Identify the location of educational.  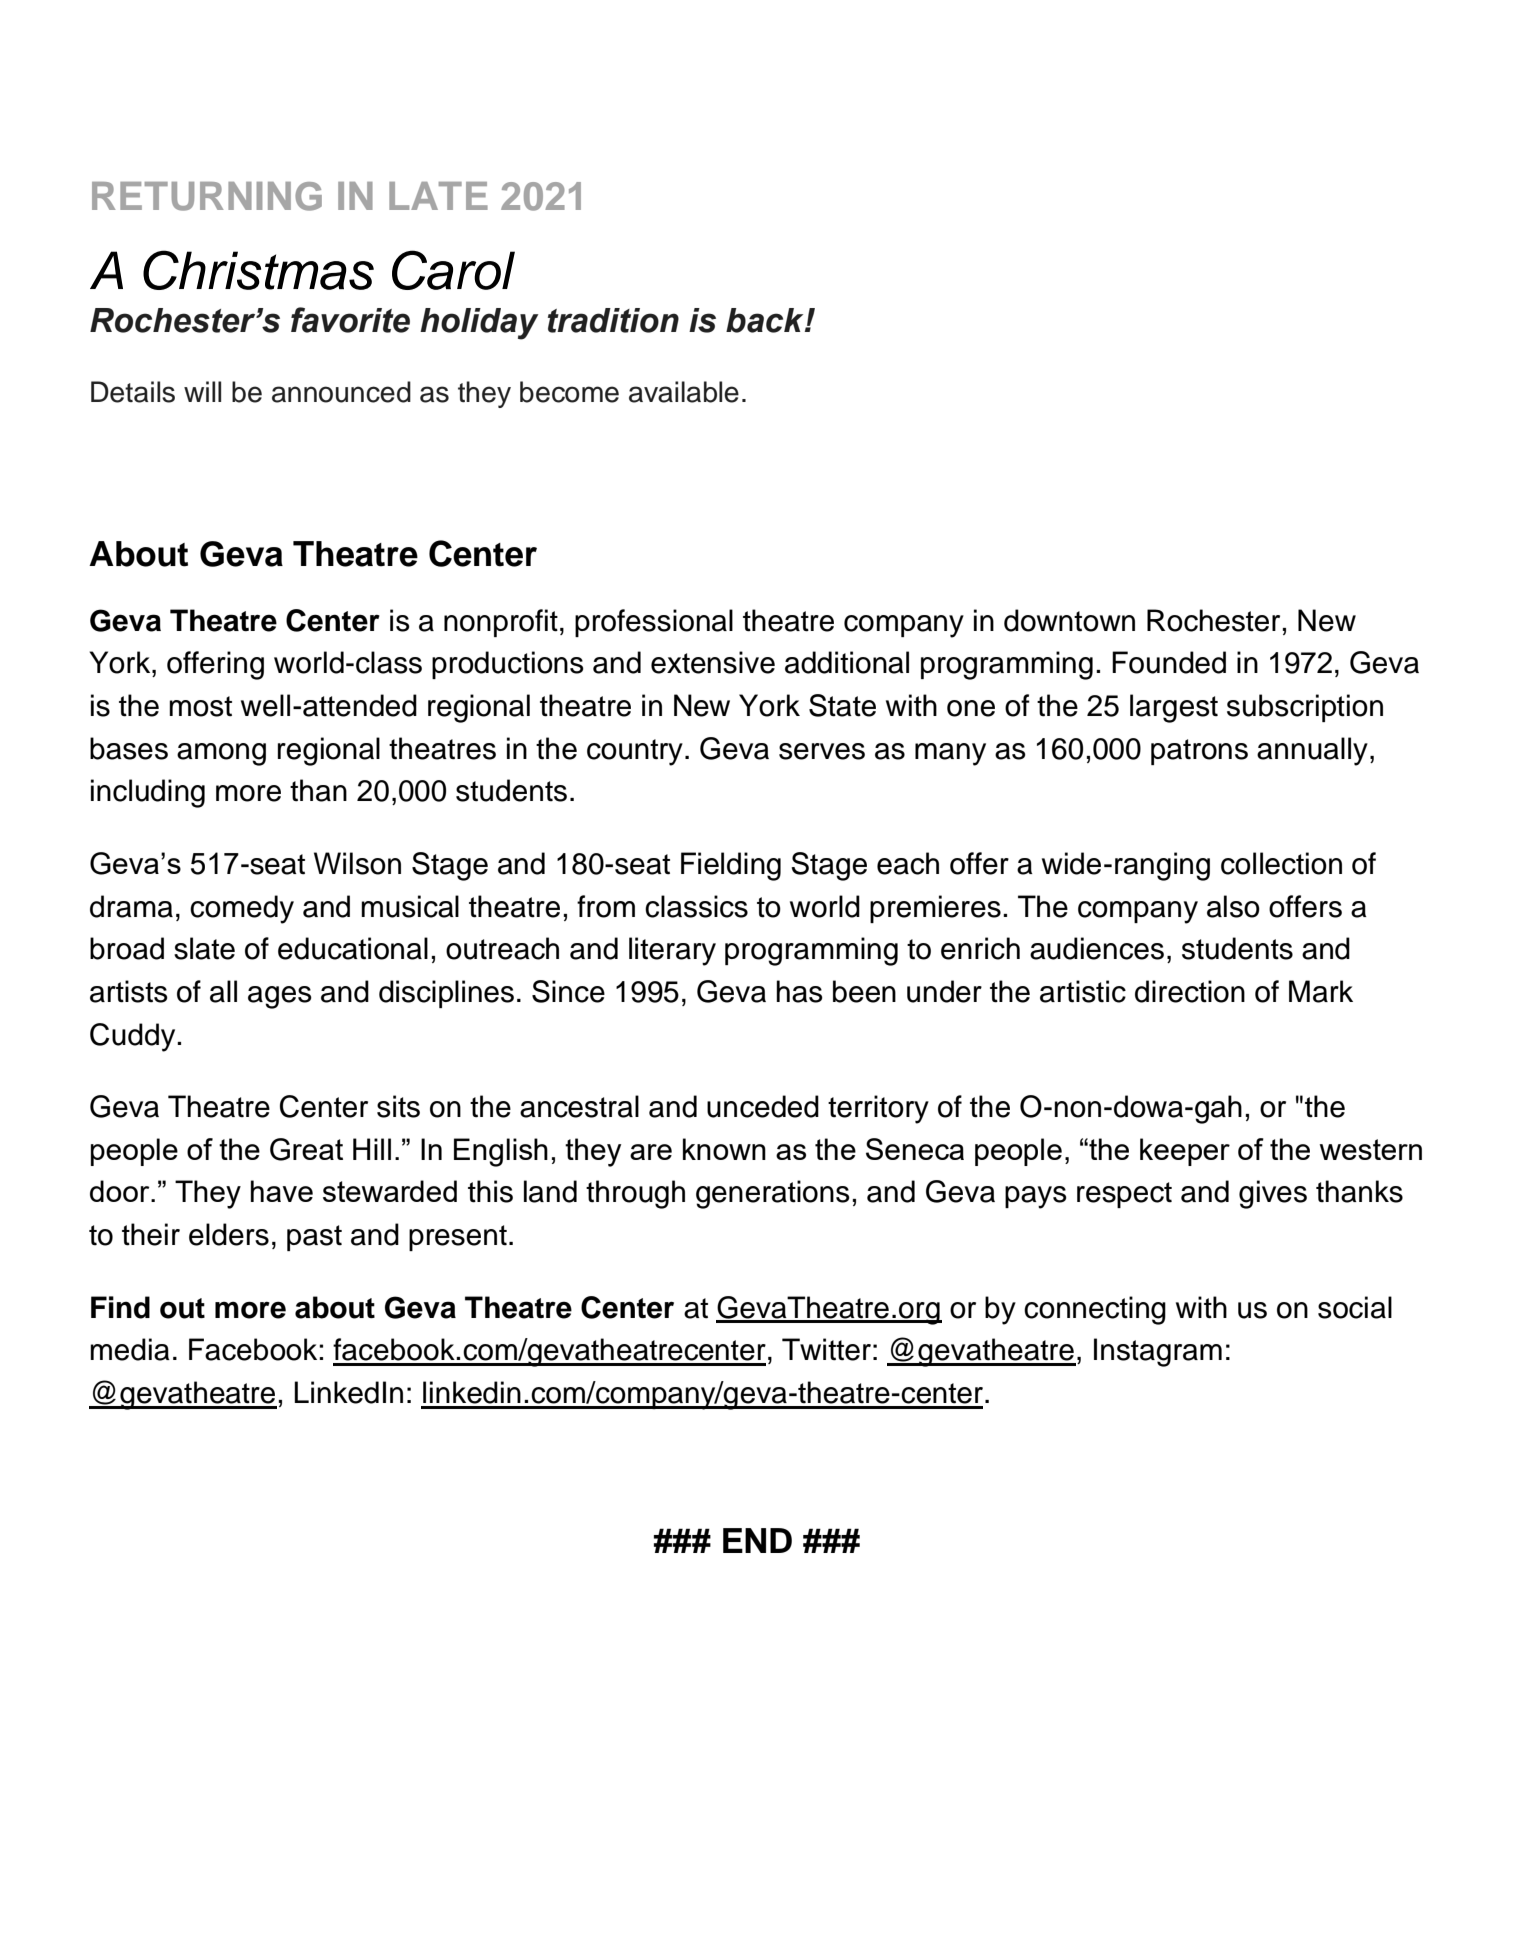
(353, 948).
